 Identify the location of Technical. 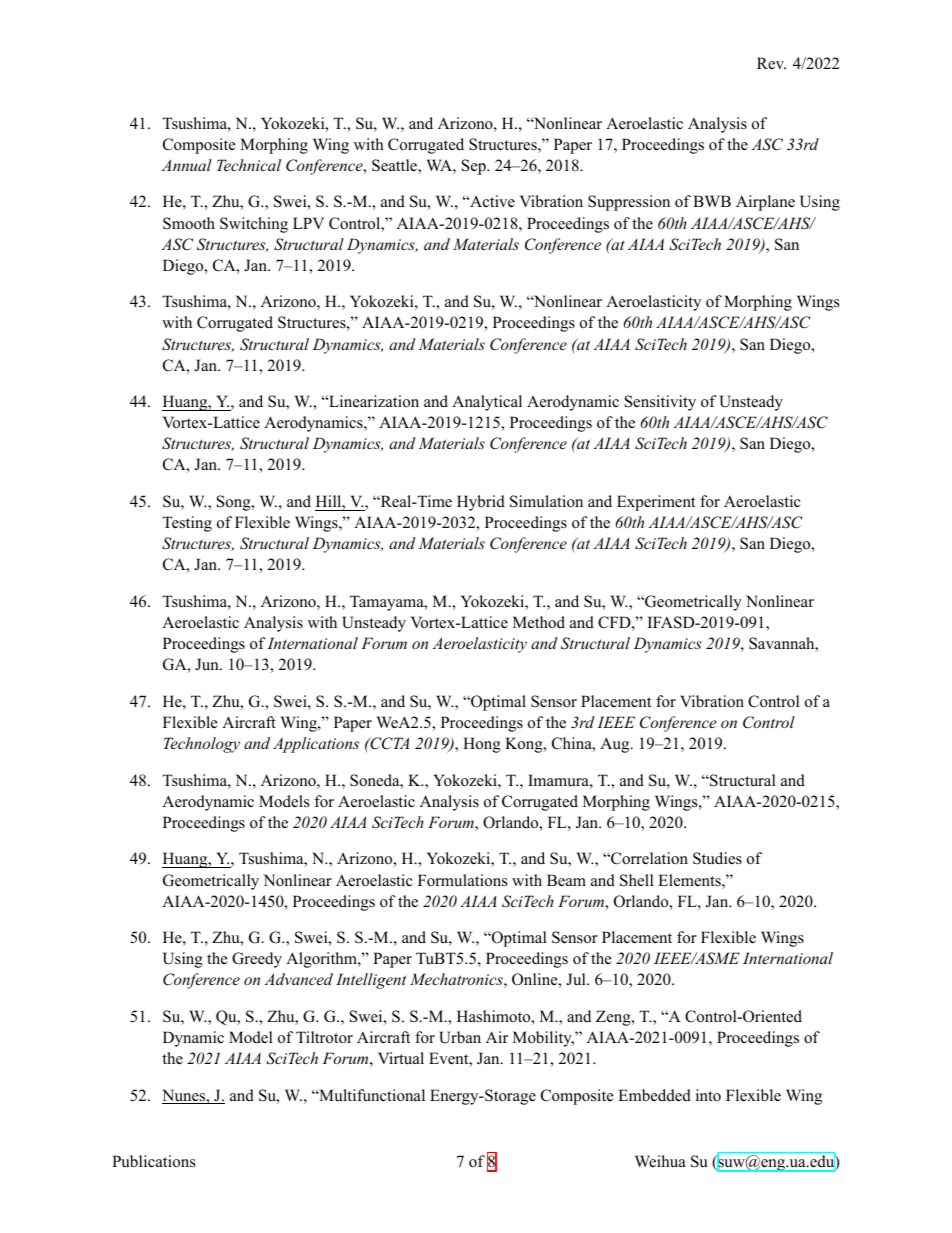
(249, 165).
